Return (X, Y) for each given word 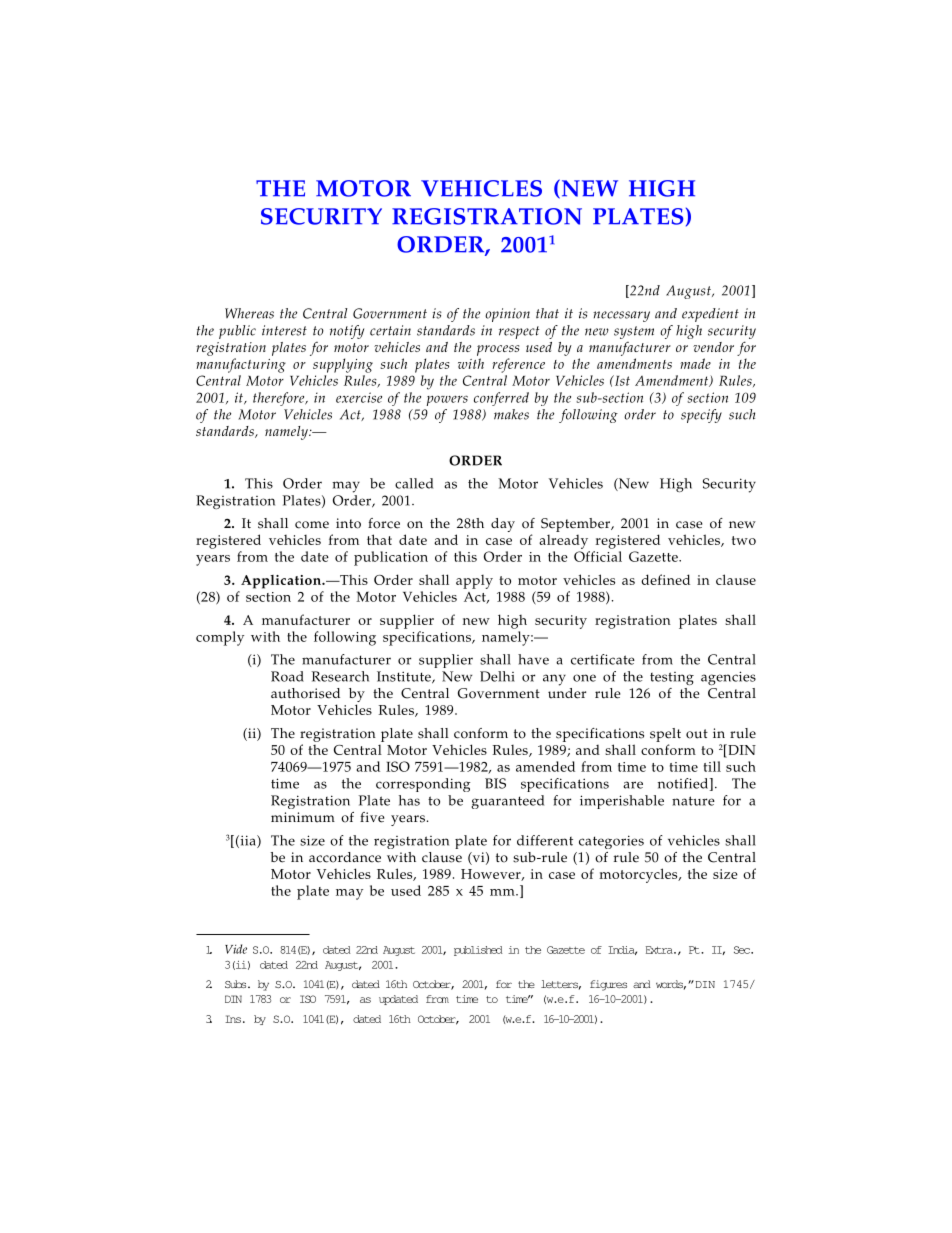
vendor (713, 347)
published (478, 951)
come (312, 525)
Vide (236, 949)
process (498, 350)
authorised (305, 693)
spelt (665, 735)
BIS (495, 783)
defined (665, 579)
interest (284, 330)
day (503, 525)
